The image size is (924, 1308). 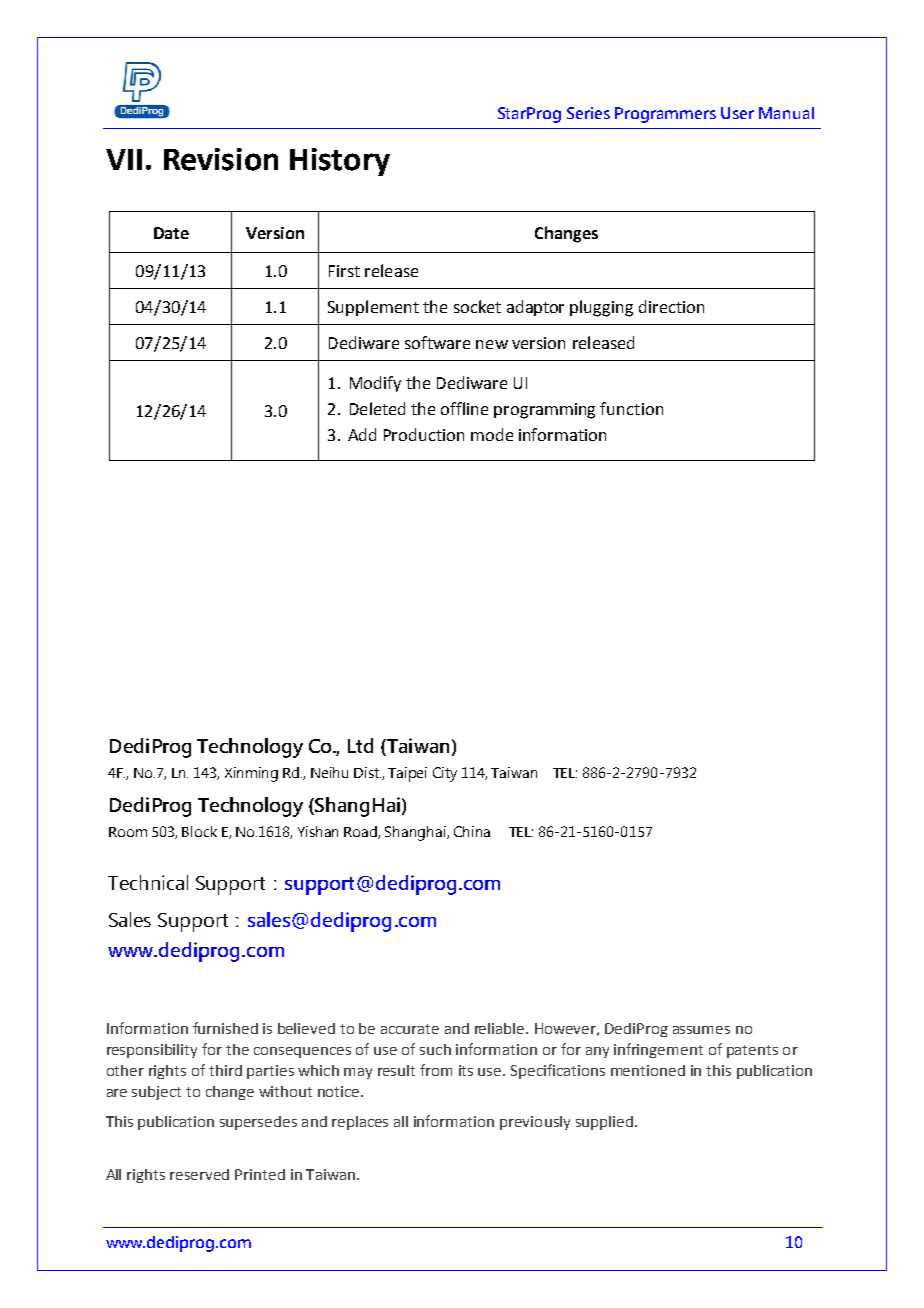 I want to click on City, so click(x=445, y=774).
